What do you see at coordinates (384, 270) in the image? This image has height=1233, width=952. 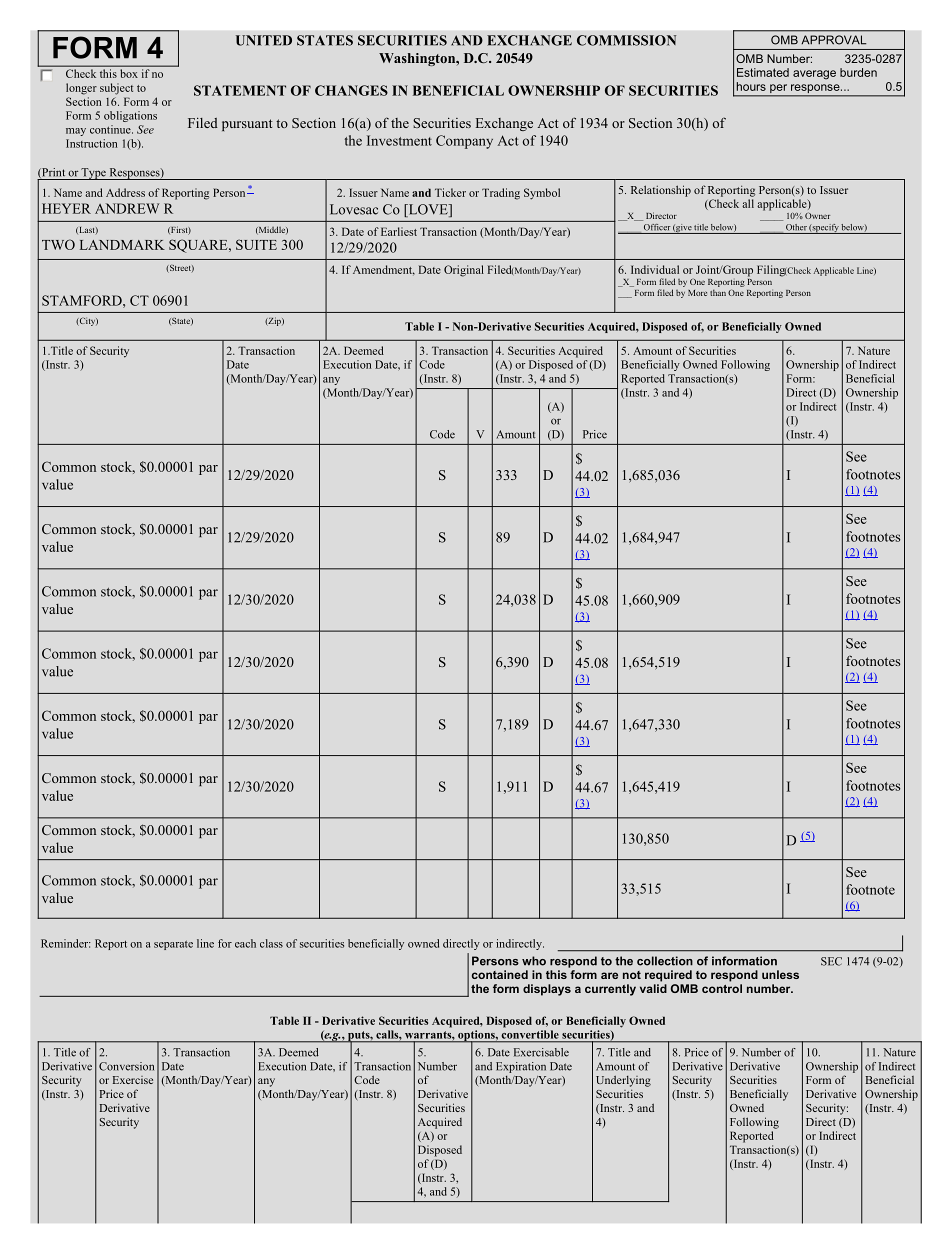 I see `Amendment` at bounding box center [384, 270].
